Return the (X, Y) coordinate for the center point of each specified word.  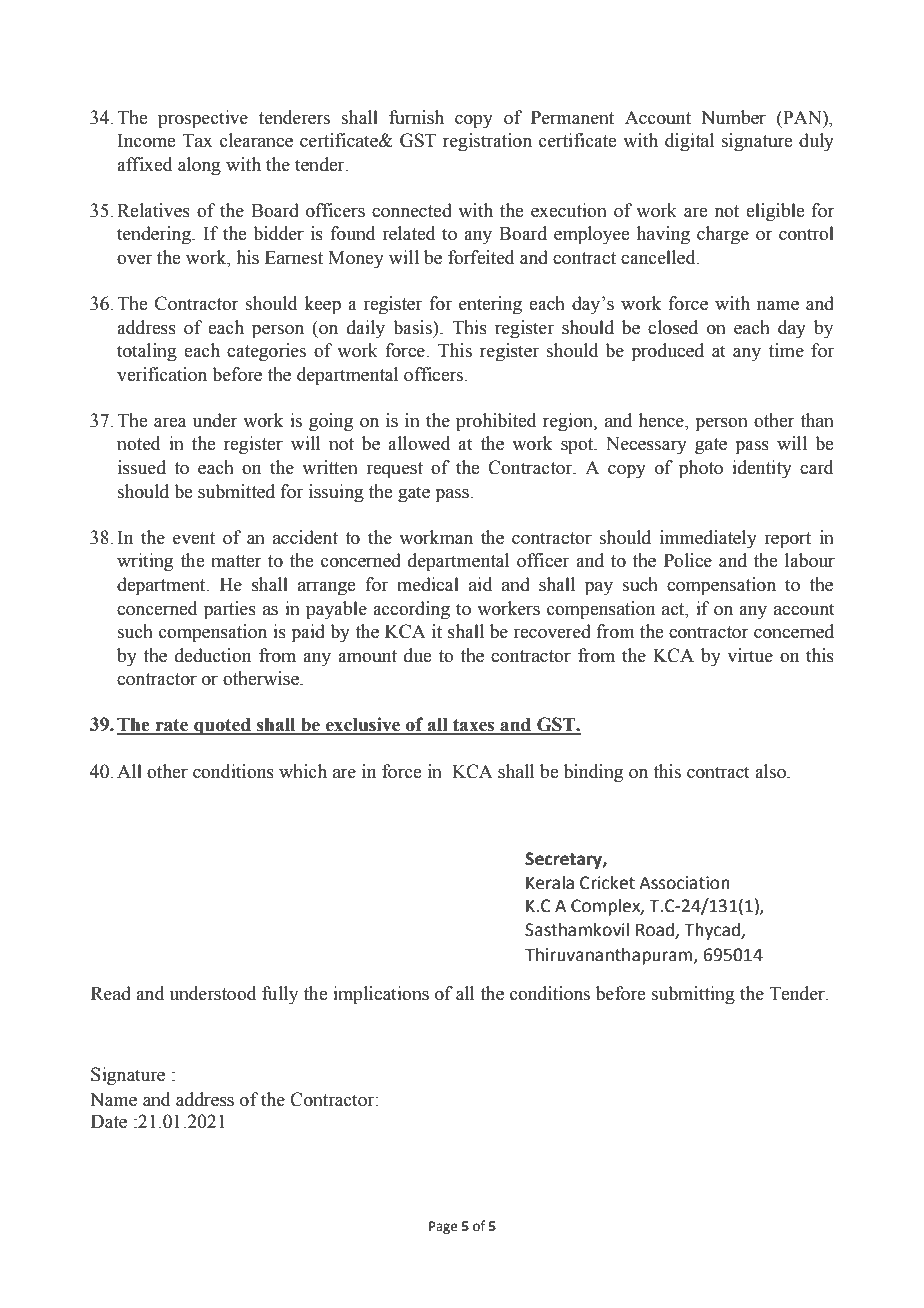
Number (734, 117)
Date (109, 1121)
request (394, 470)
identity (762, 469)
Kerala (550, 883)
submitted (236, 491)
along (199, 166)
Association (684, 883)
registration (487, 142)
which (303, 771)
